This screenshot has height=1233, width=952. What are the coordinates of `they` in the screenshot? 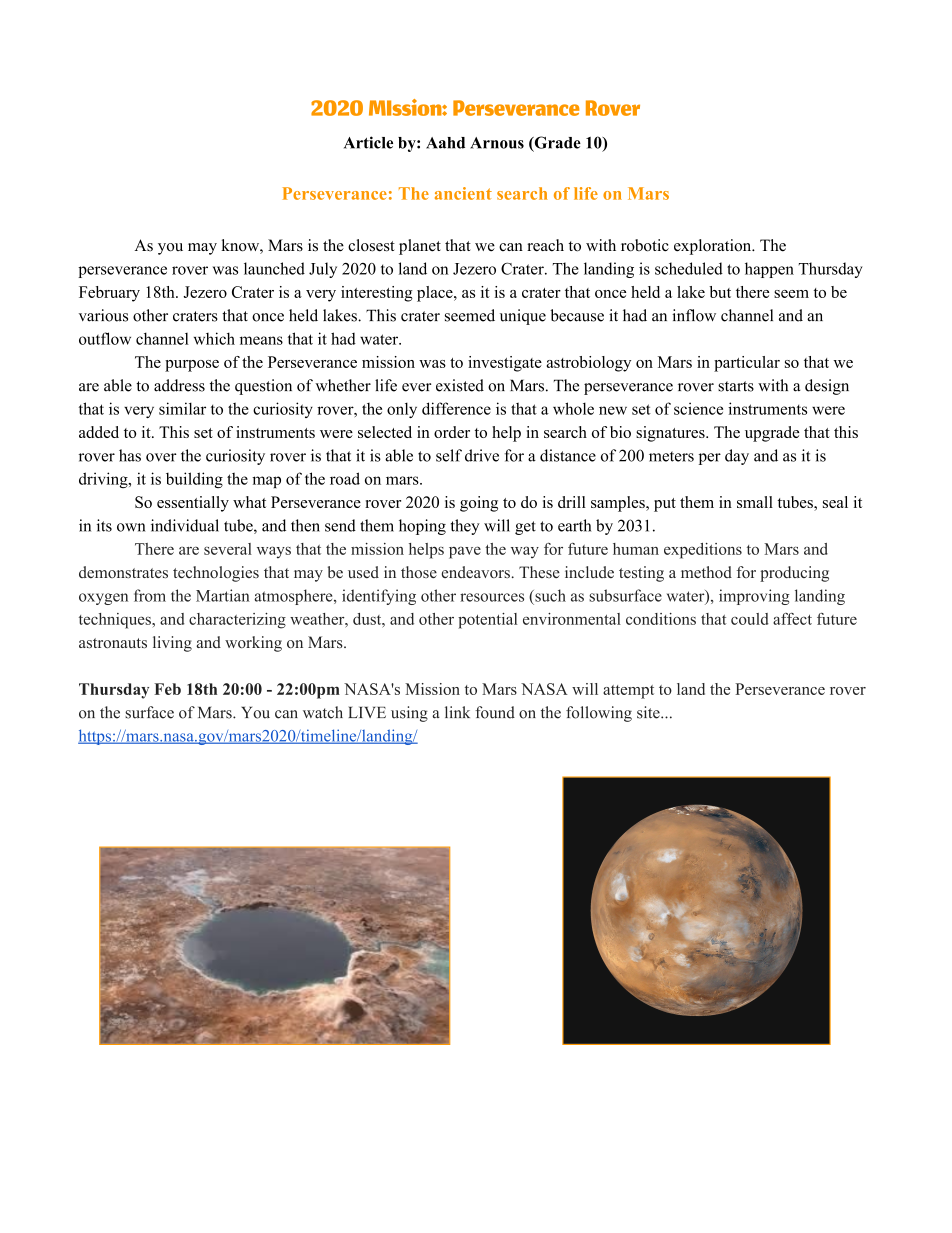 It's located at (465, 527).
